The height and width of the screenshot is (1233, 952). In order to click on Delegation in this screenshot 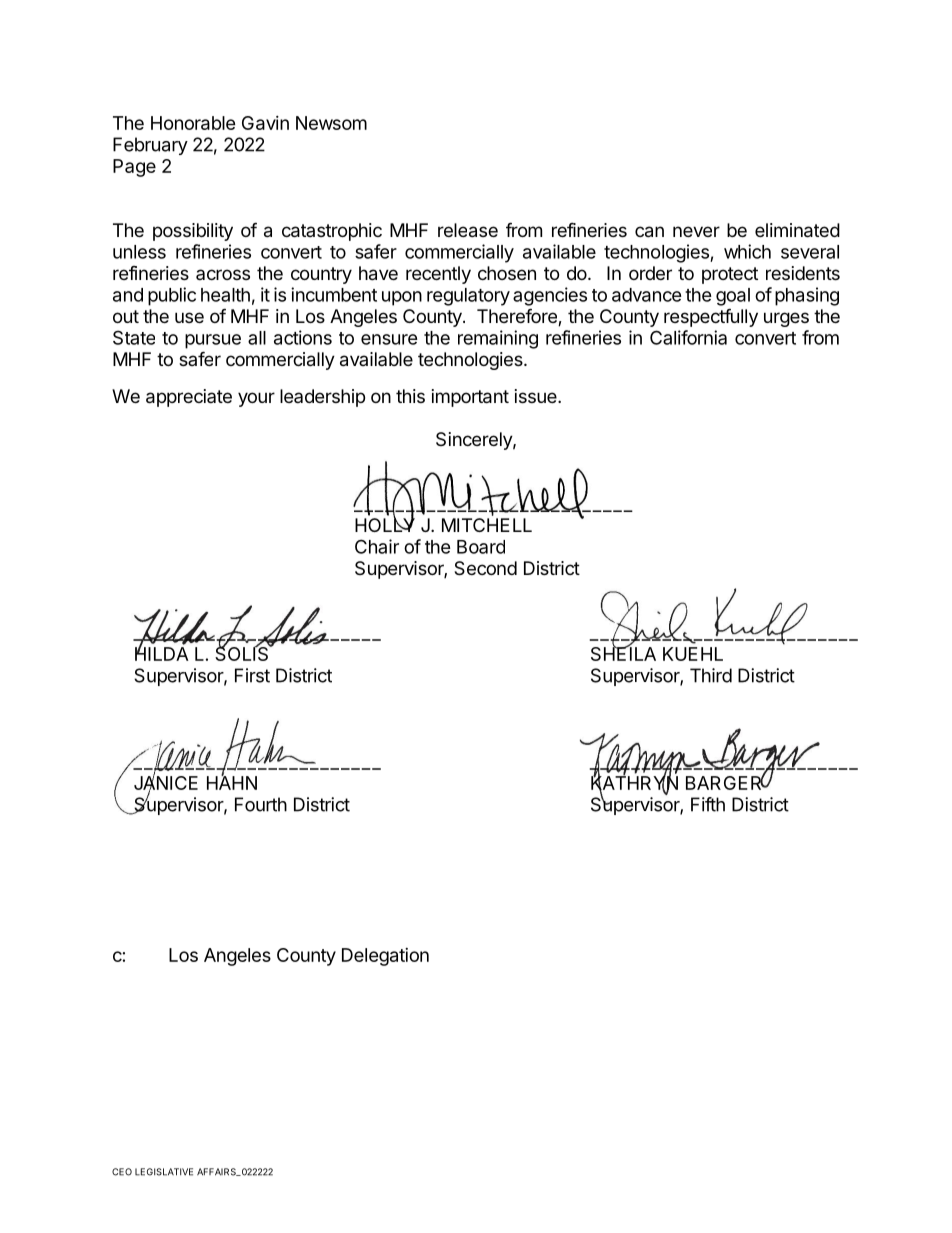, I will do `click(385, 957)`.
